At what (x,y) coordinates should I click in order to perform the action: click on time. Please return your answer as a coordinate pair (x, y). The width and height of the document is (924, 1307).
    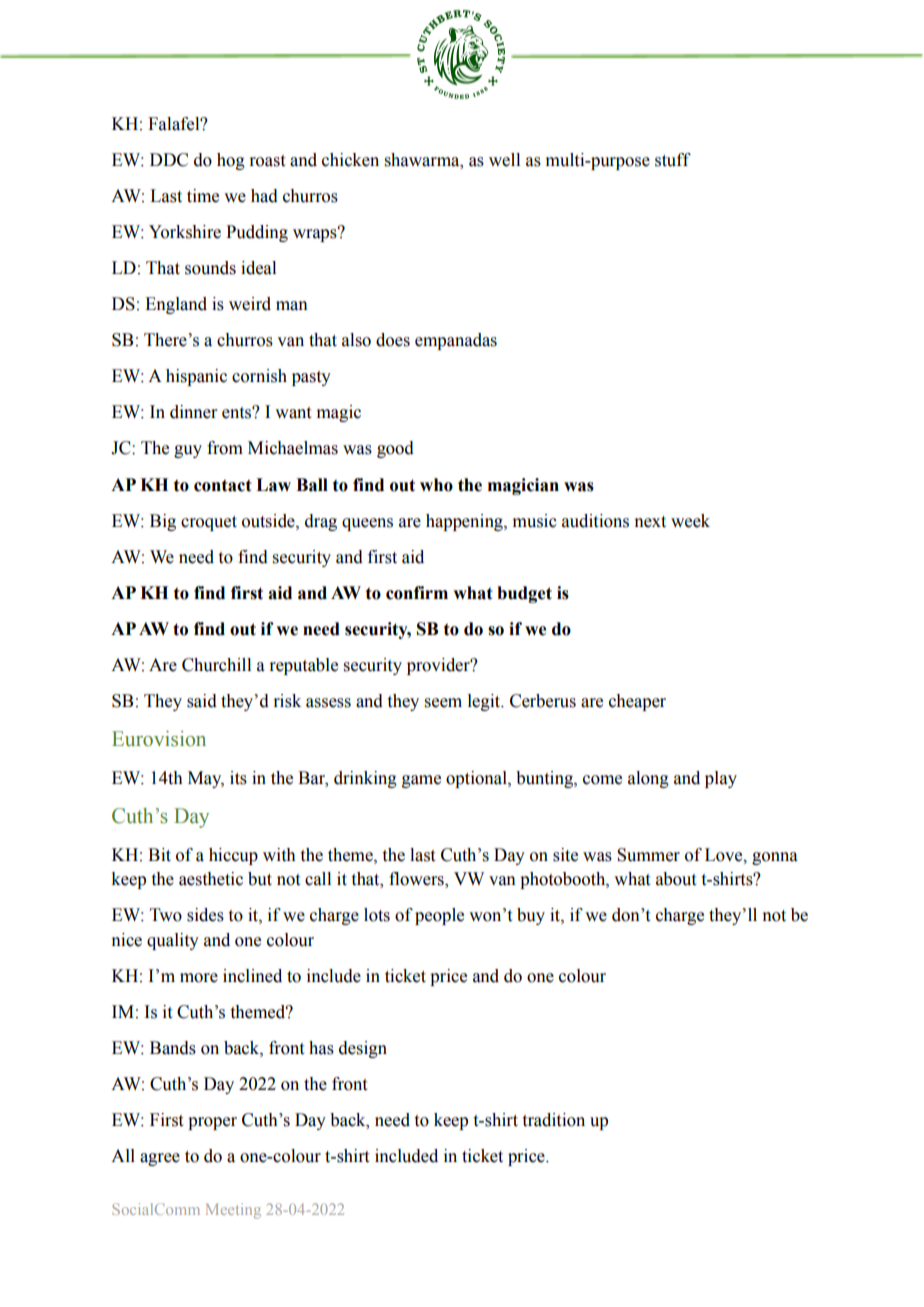
    Looking at the image, I should click on (203, 196).
